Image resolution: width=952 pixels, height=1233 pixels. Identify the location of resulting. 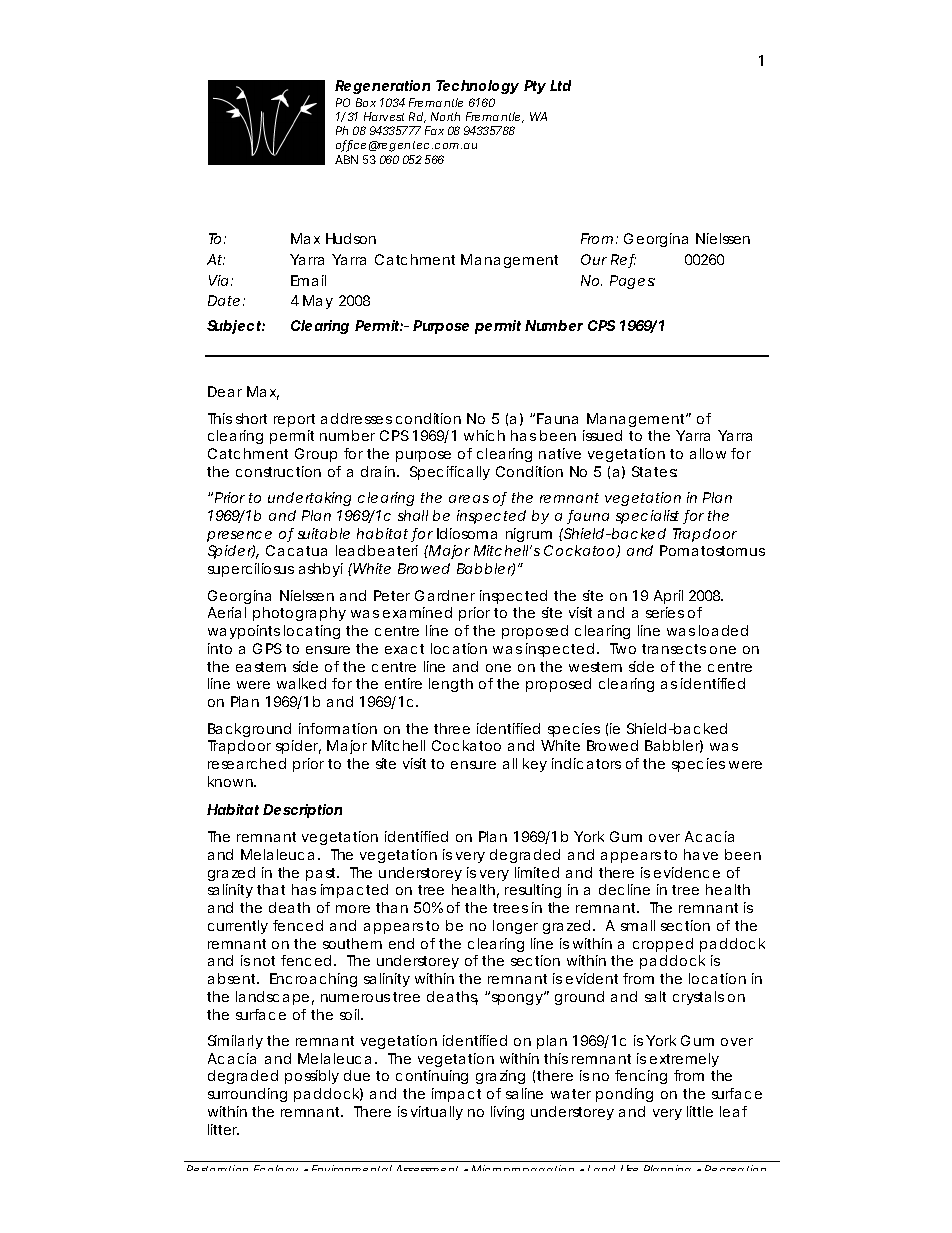
(533, 891).
